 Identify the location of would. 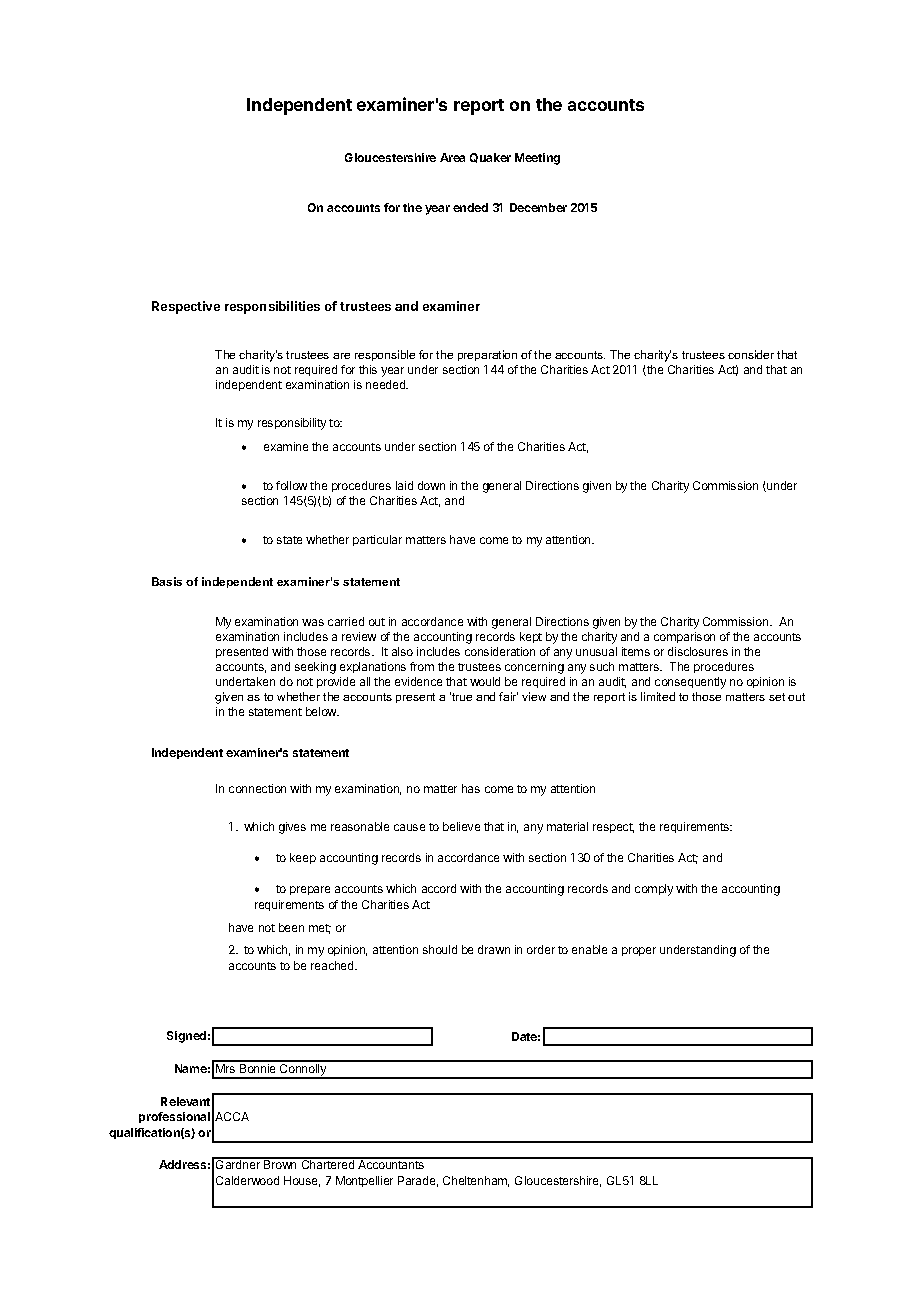
(485, 681).
